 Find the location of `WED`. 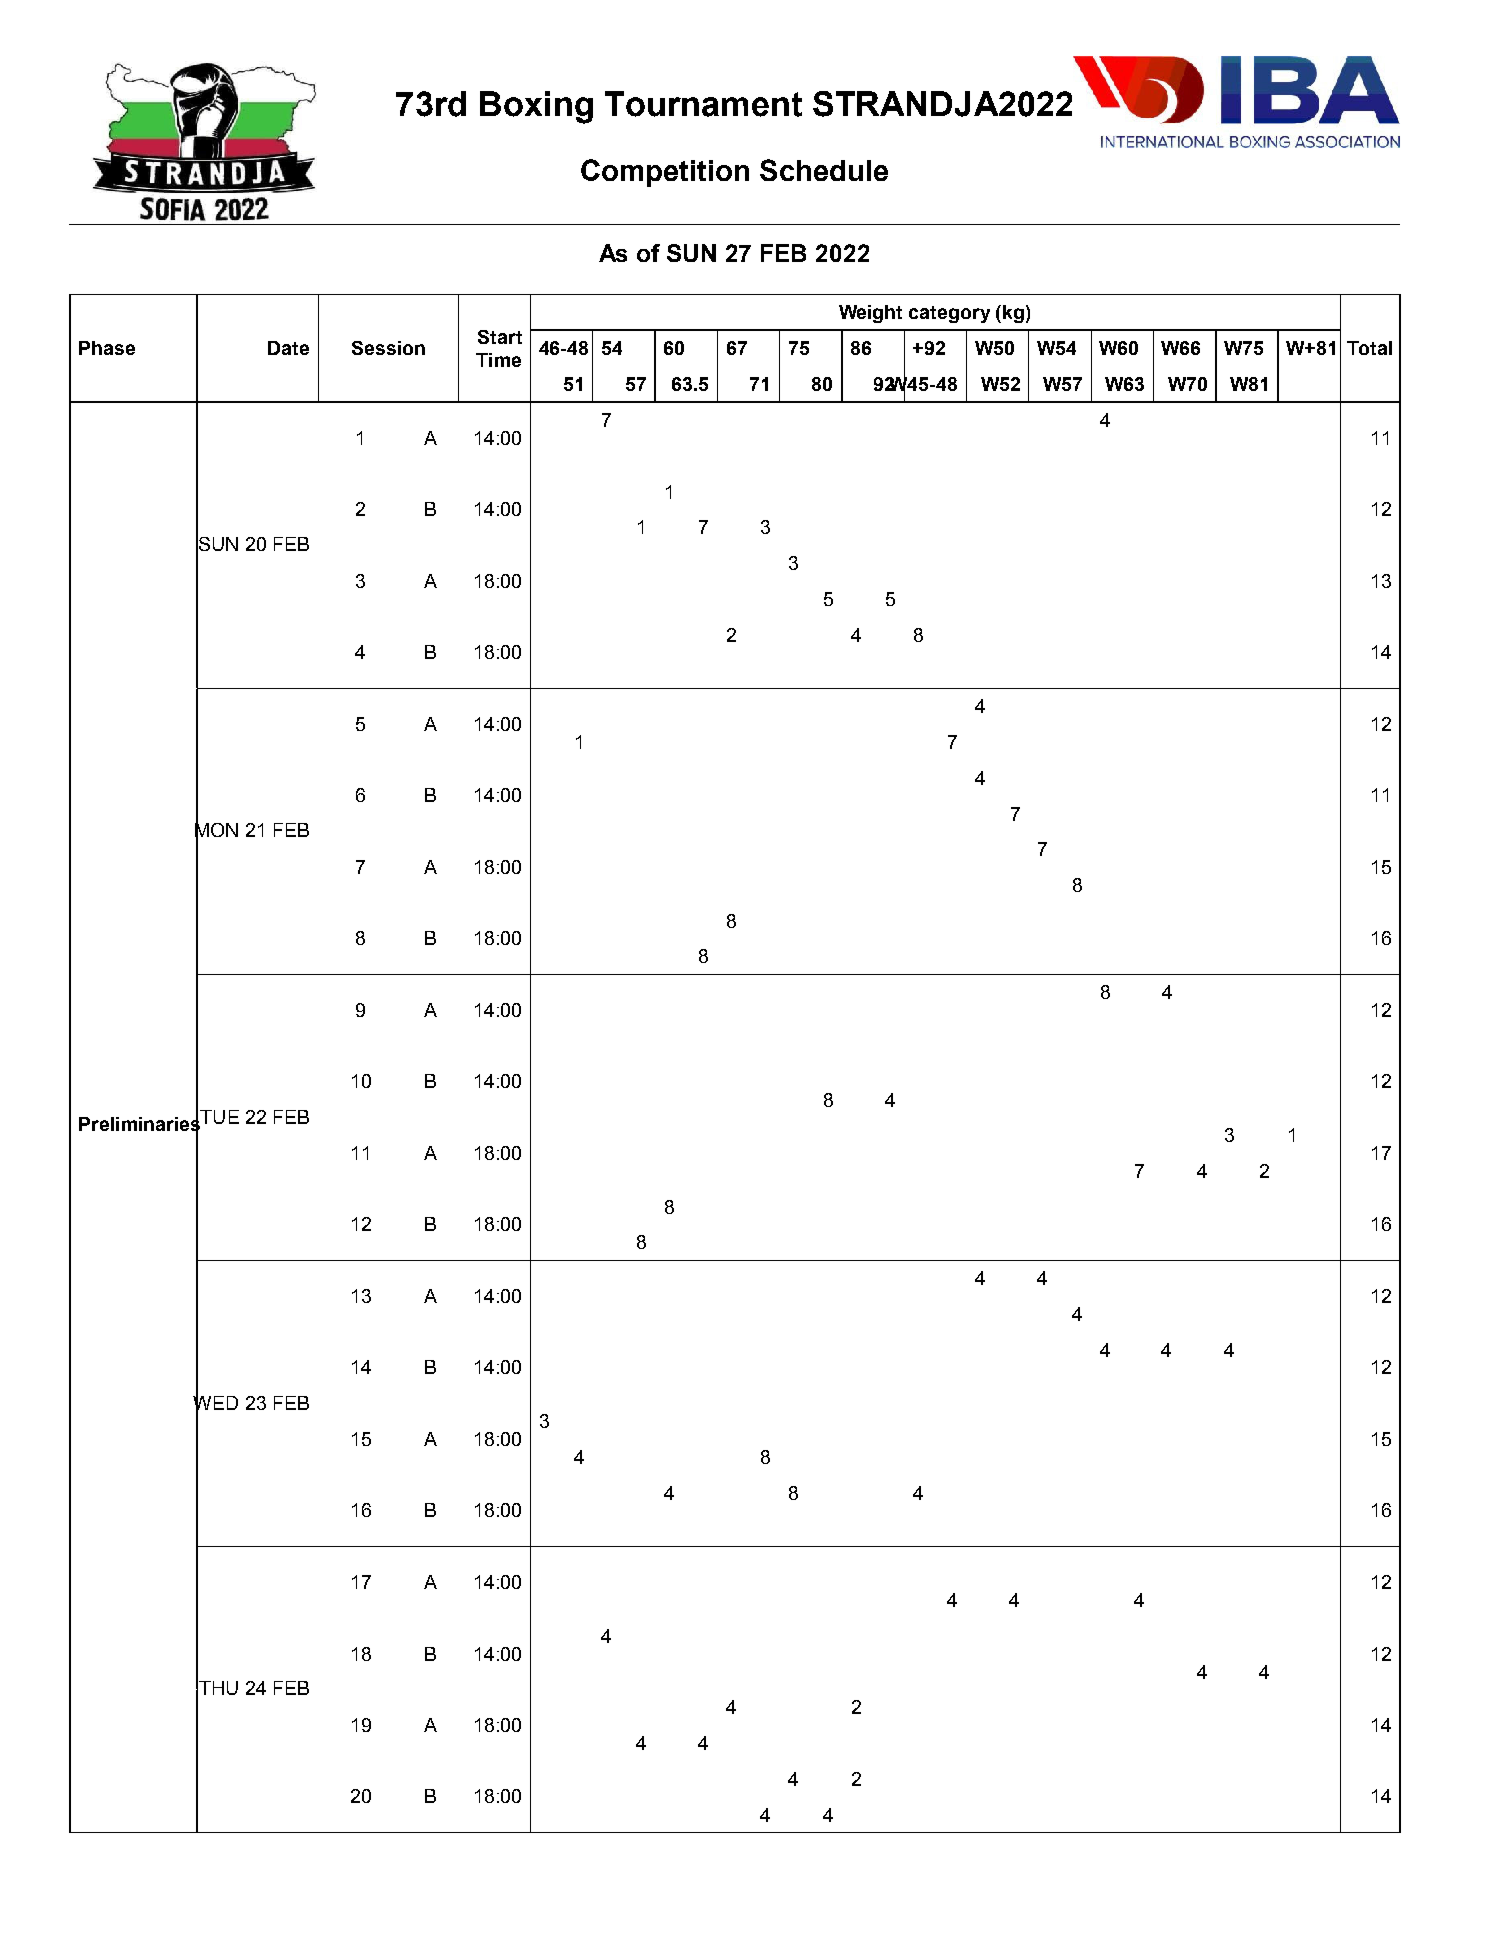

WED is located at coordinates (215, 1402).
